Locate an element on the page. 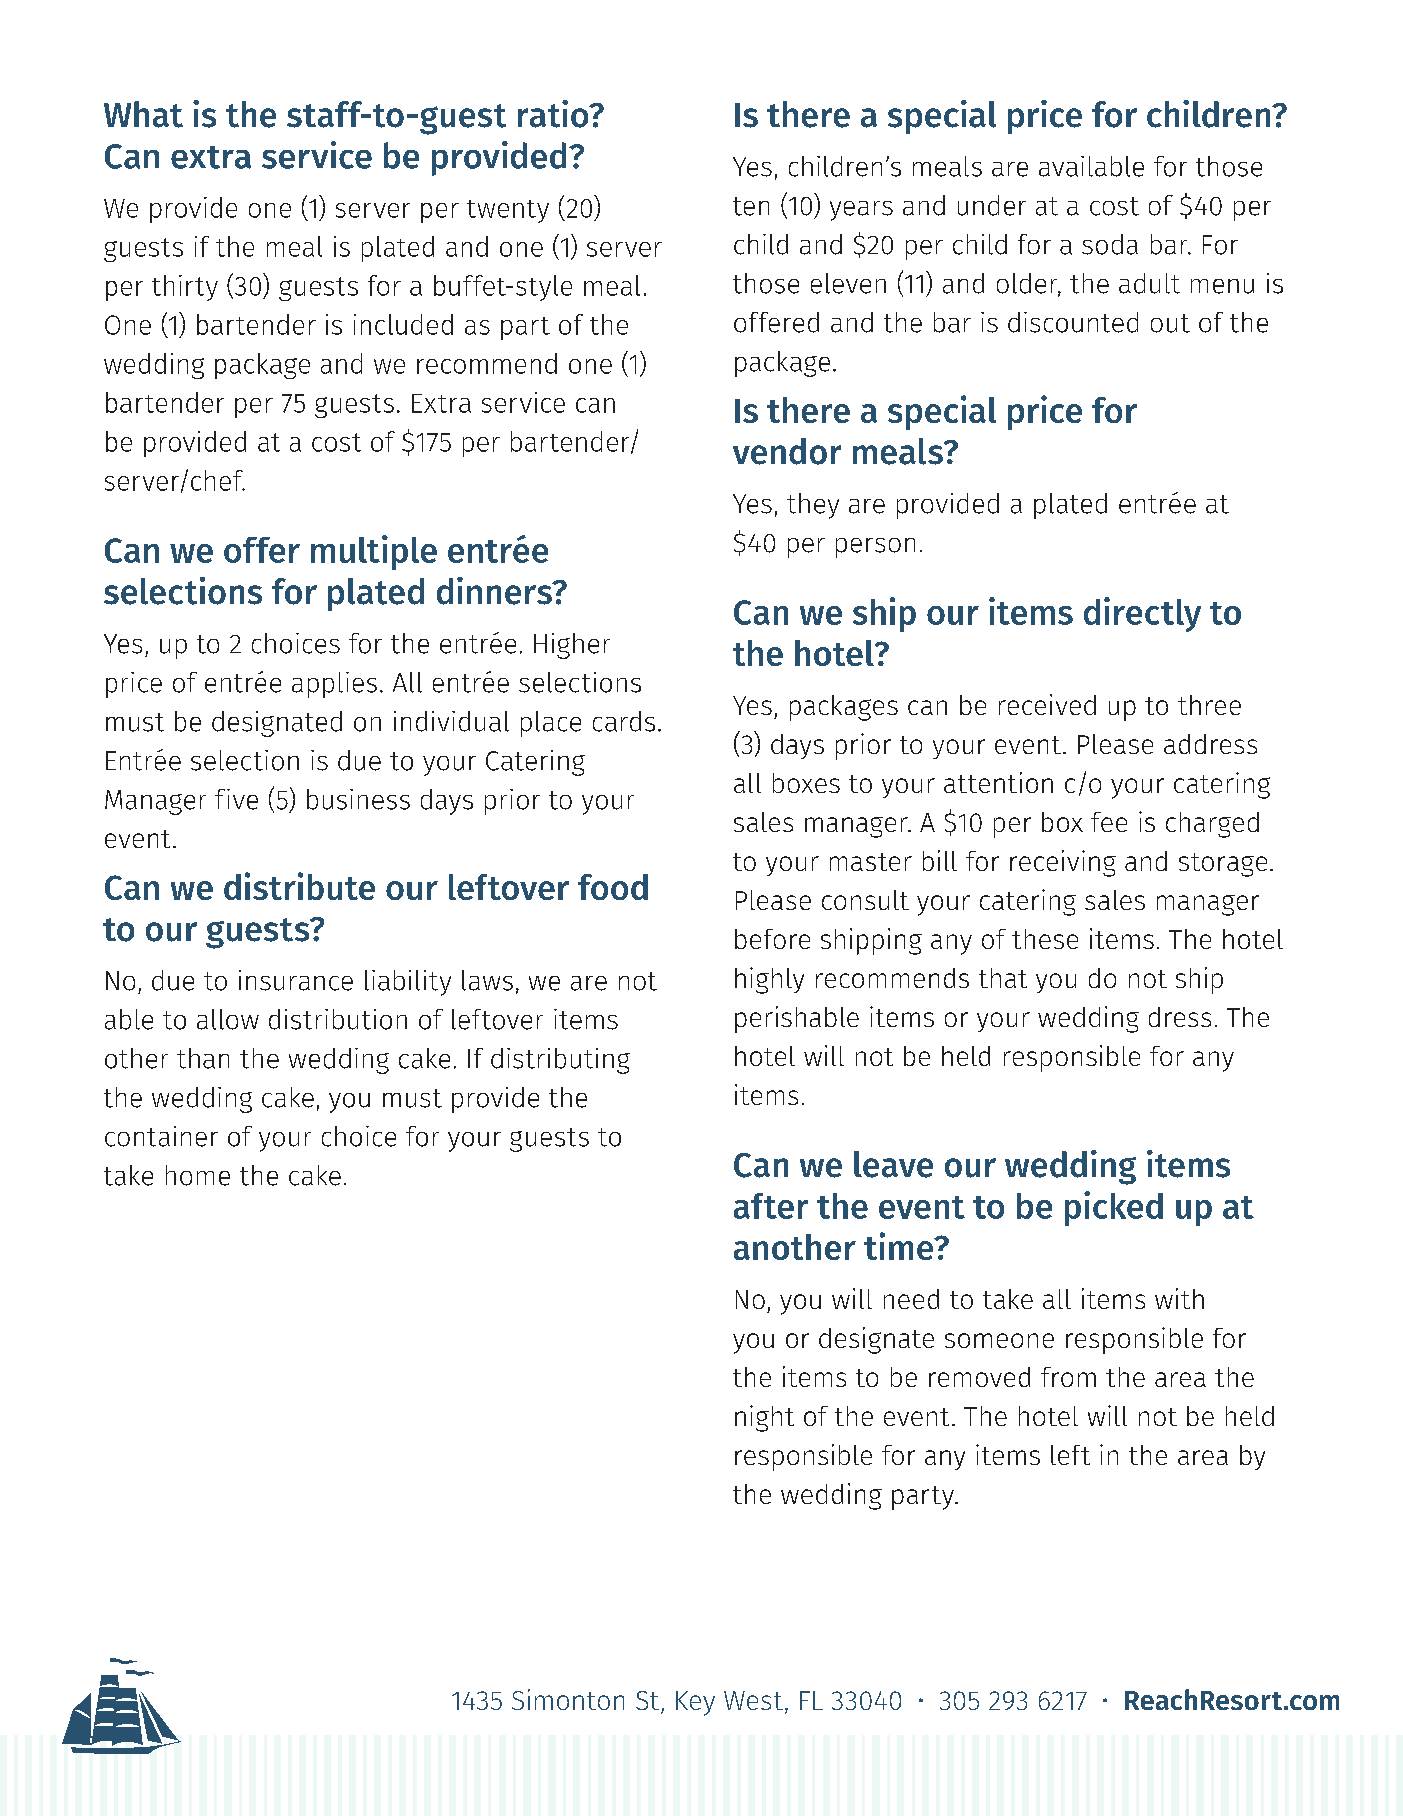 This document has height=1816, width=1403. soda is located at coordinates (1110, 244).
